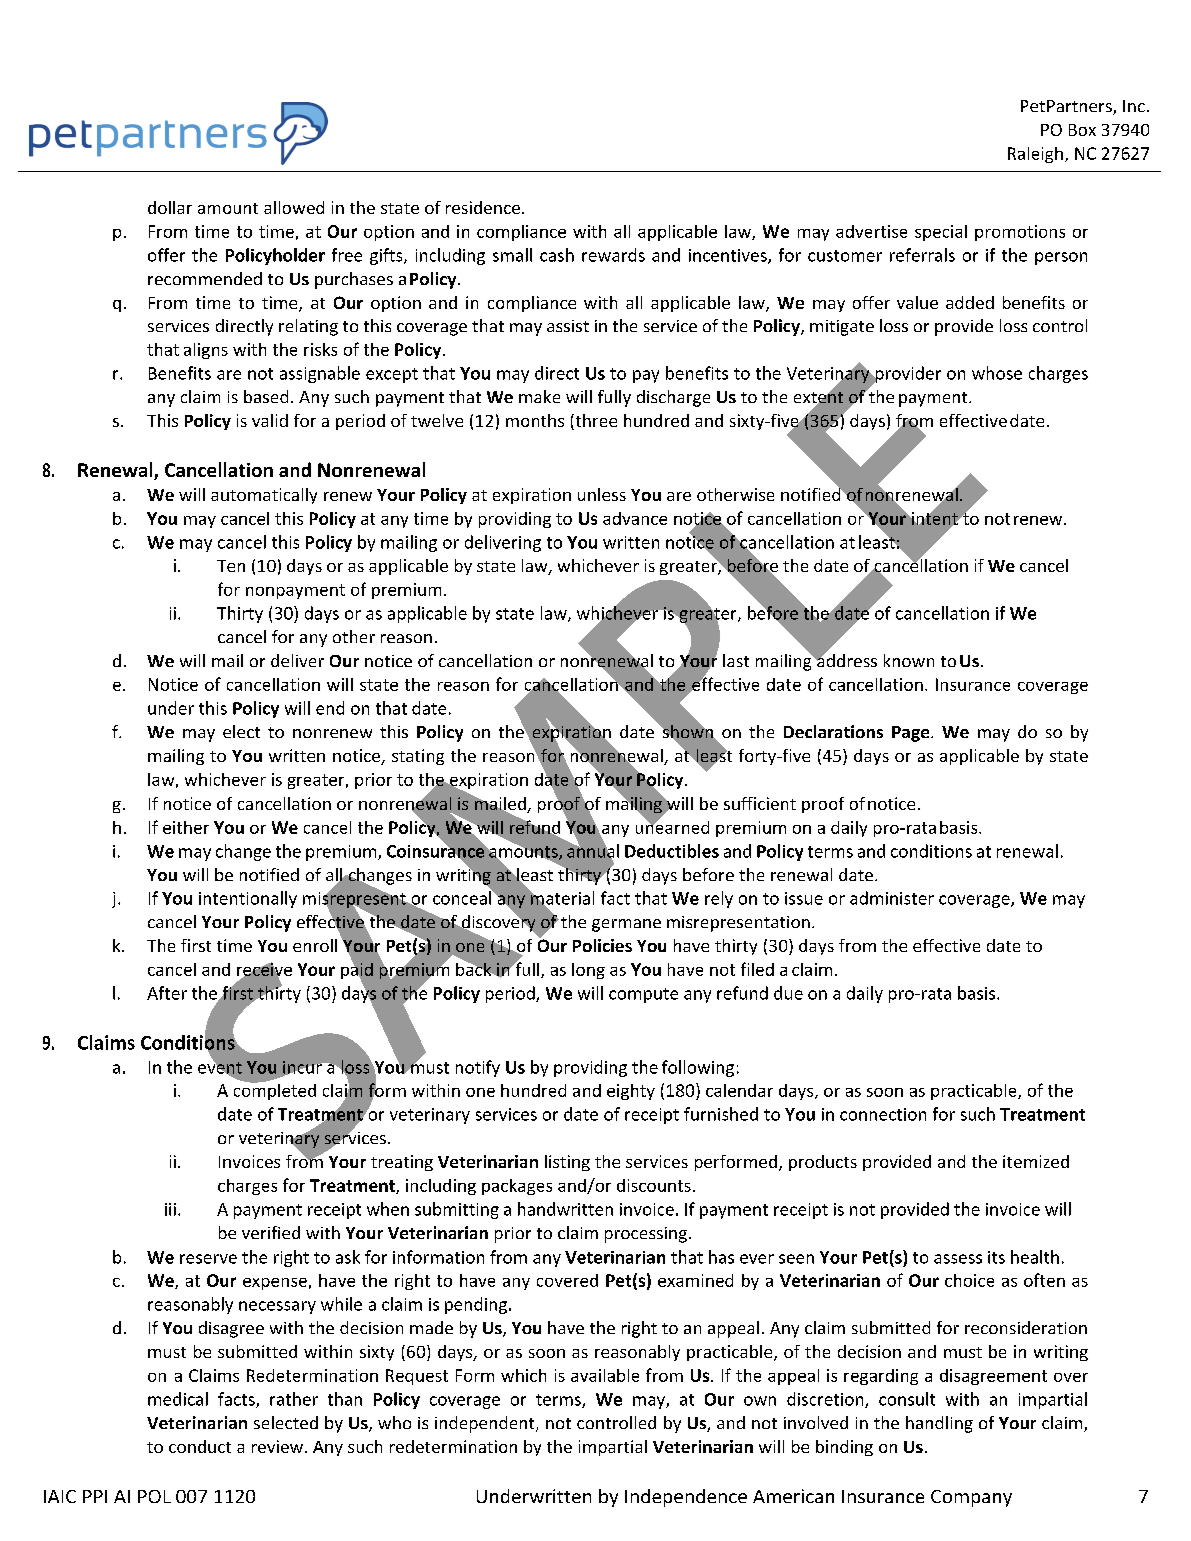 Image resolution: width=1191 pixels, height=1541 pixels. Describe the element at coordinates (270, 420) in the screenshot. I see `valid` at that location.
